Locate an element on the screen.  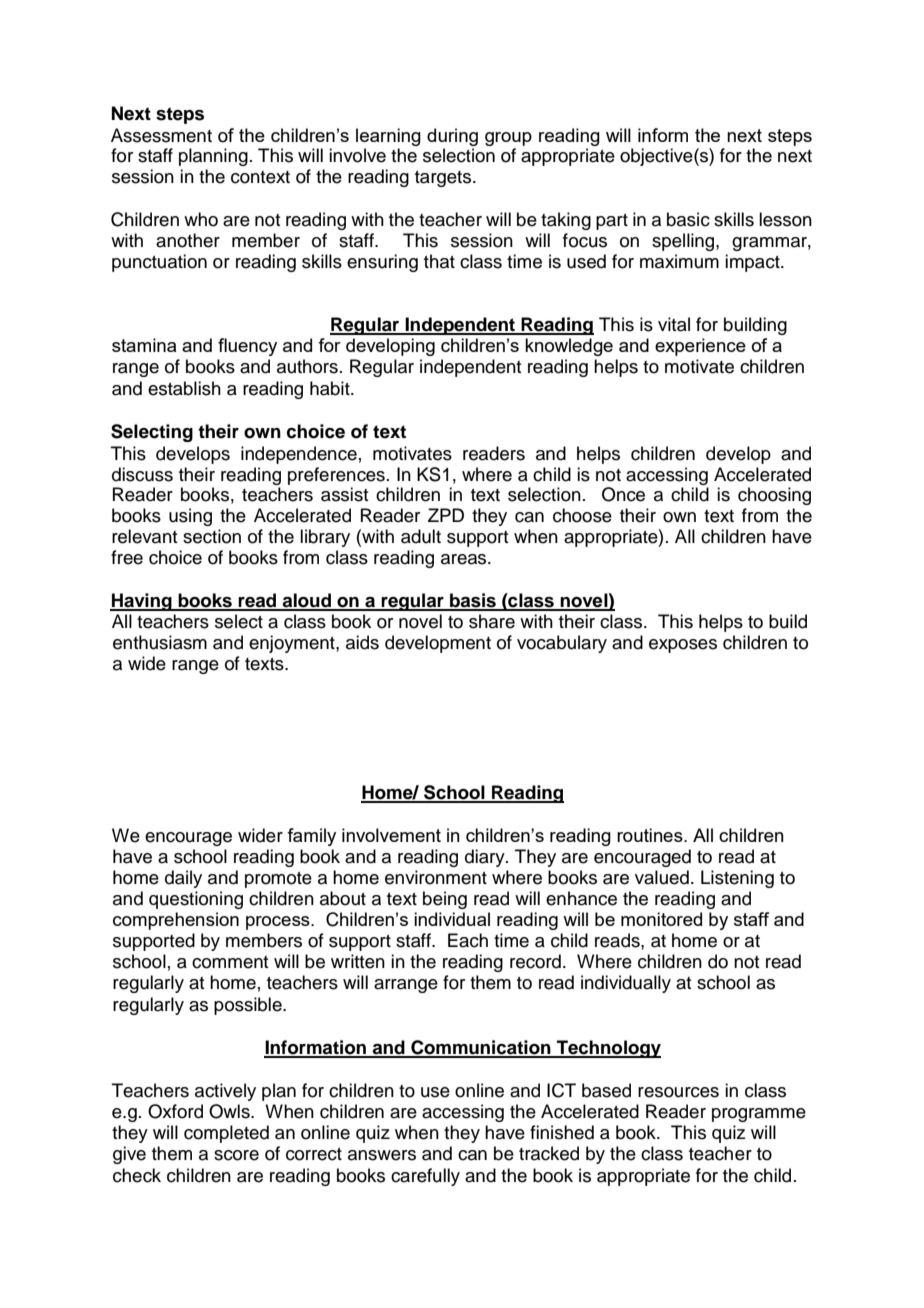
habit is located at coordinates (331, 388).
